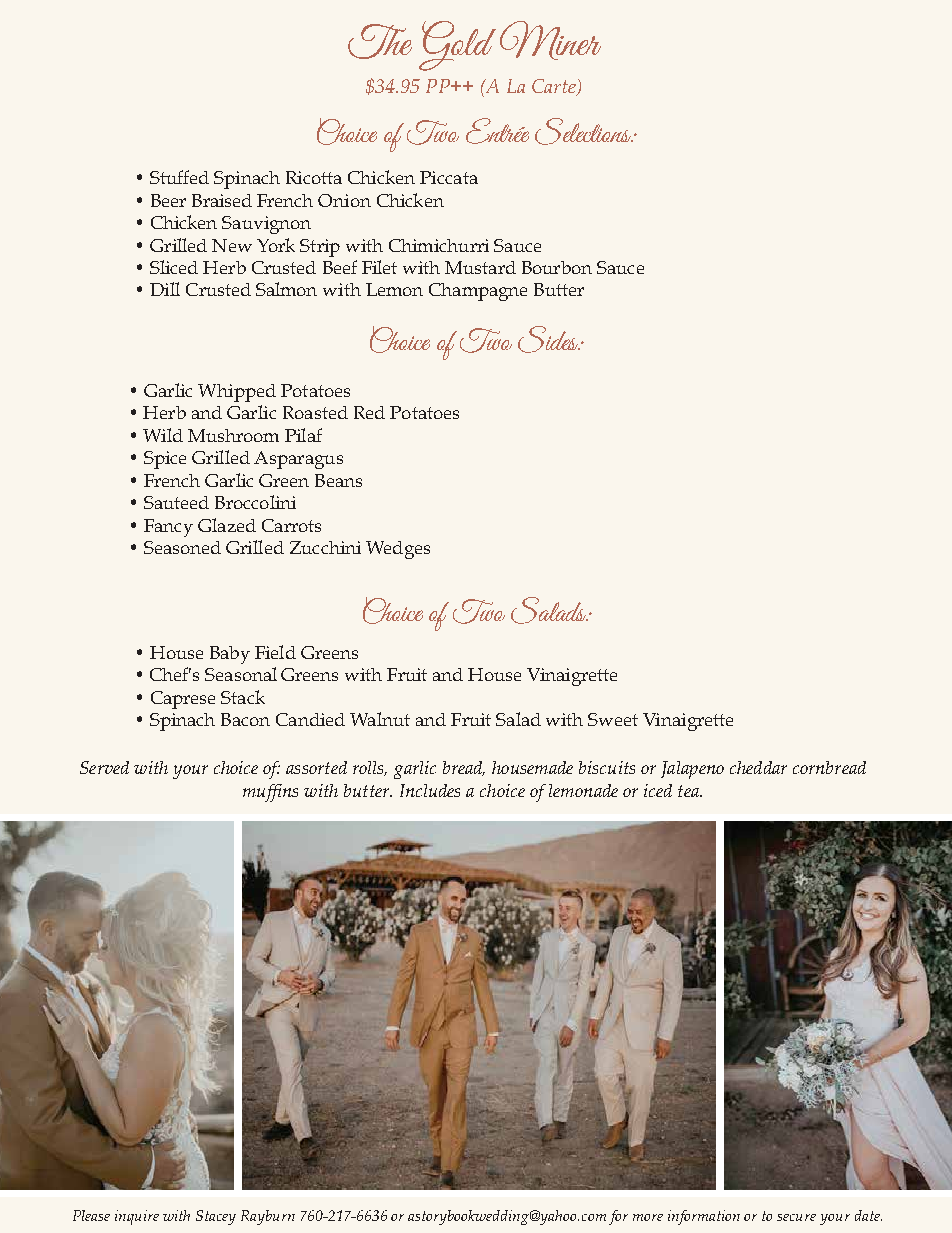 This screenshot has width=952, height=1233. What do you see at coordinates (549, 339) in the screenshot?
I see `Sides` at bounding box center [549, 339].
